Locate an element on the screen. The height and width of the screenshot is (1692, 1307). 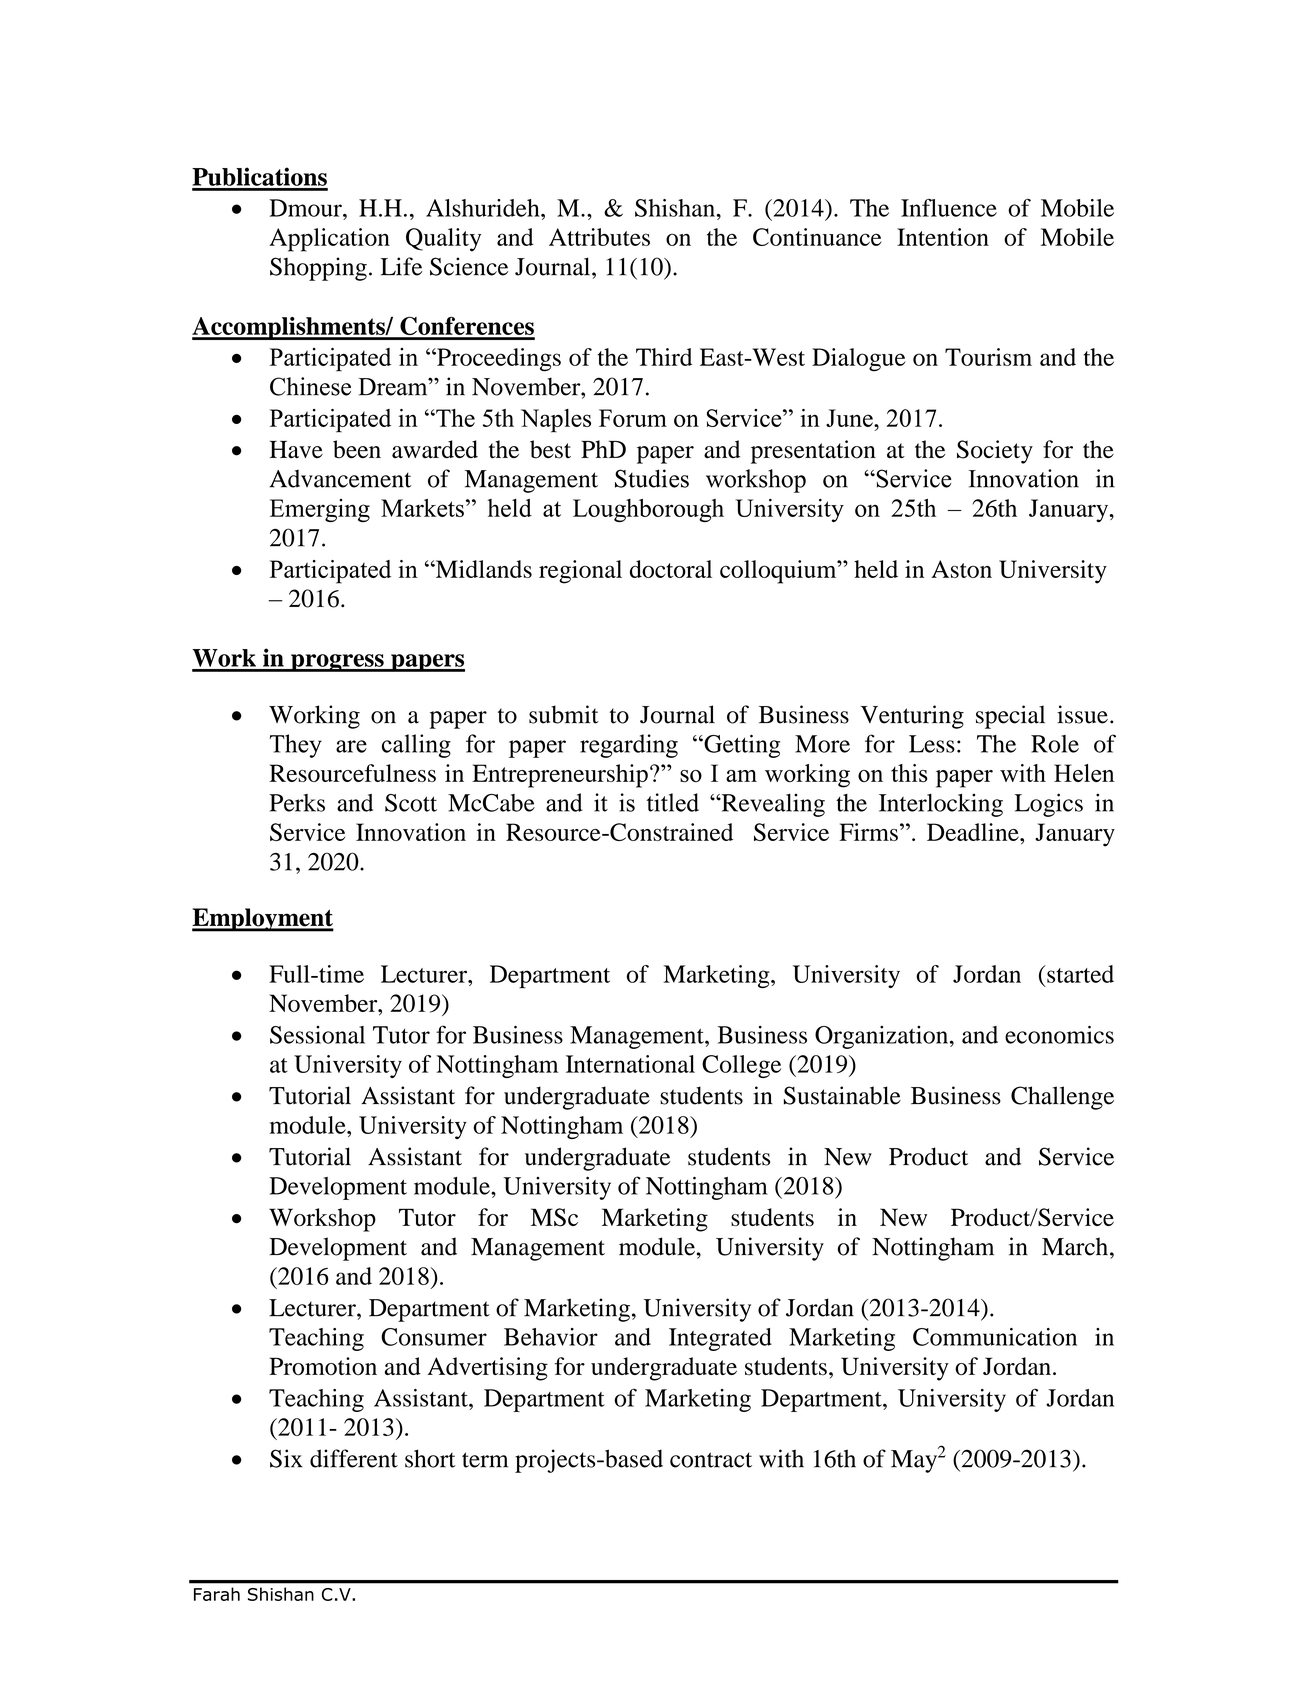
March is located at coordinates (1075, 1246).
